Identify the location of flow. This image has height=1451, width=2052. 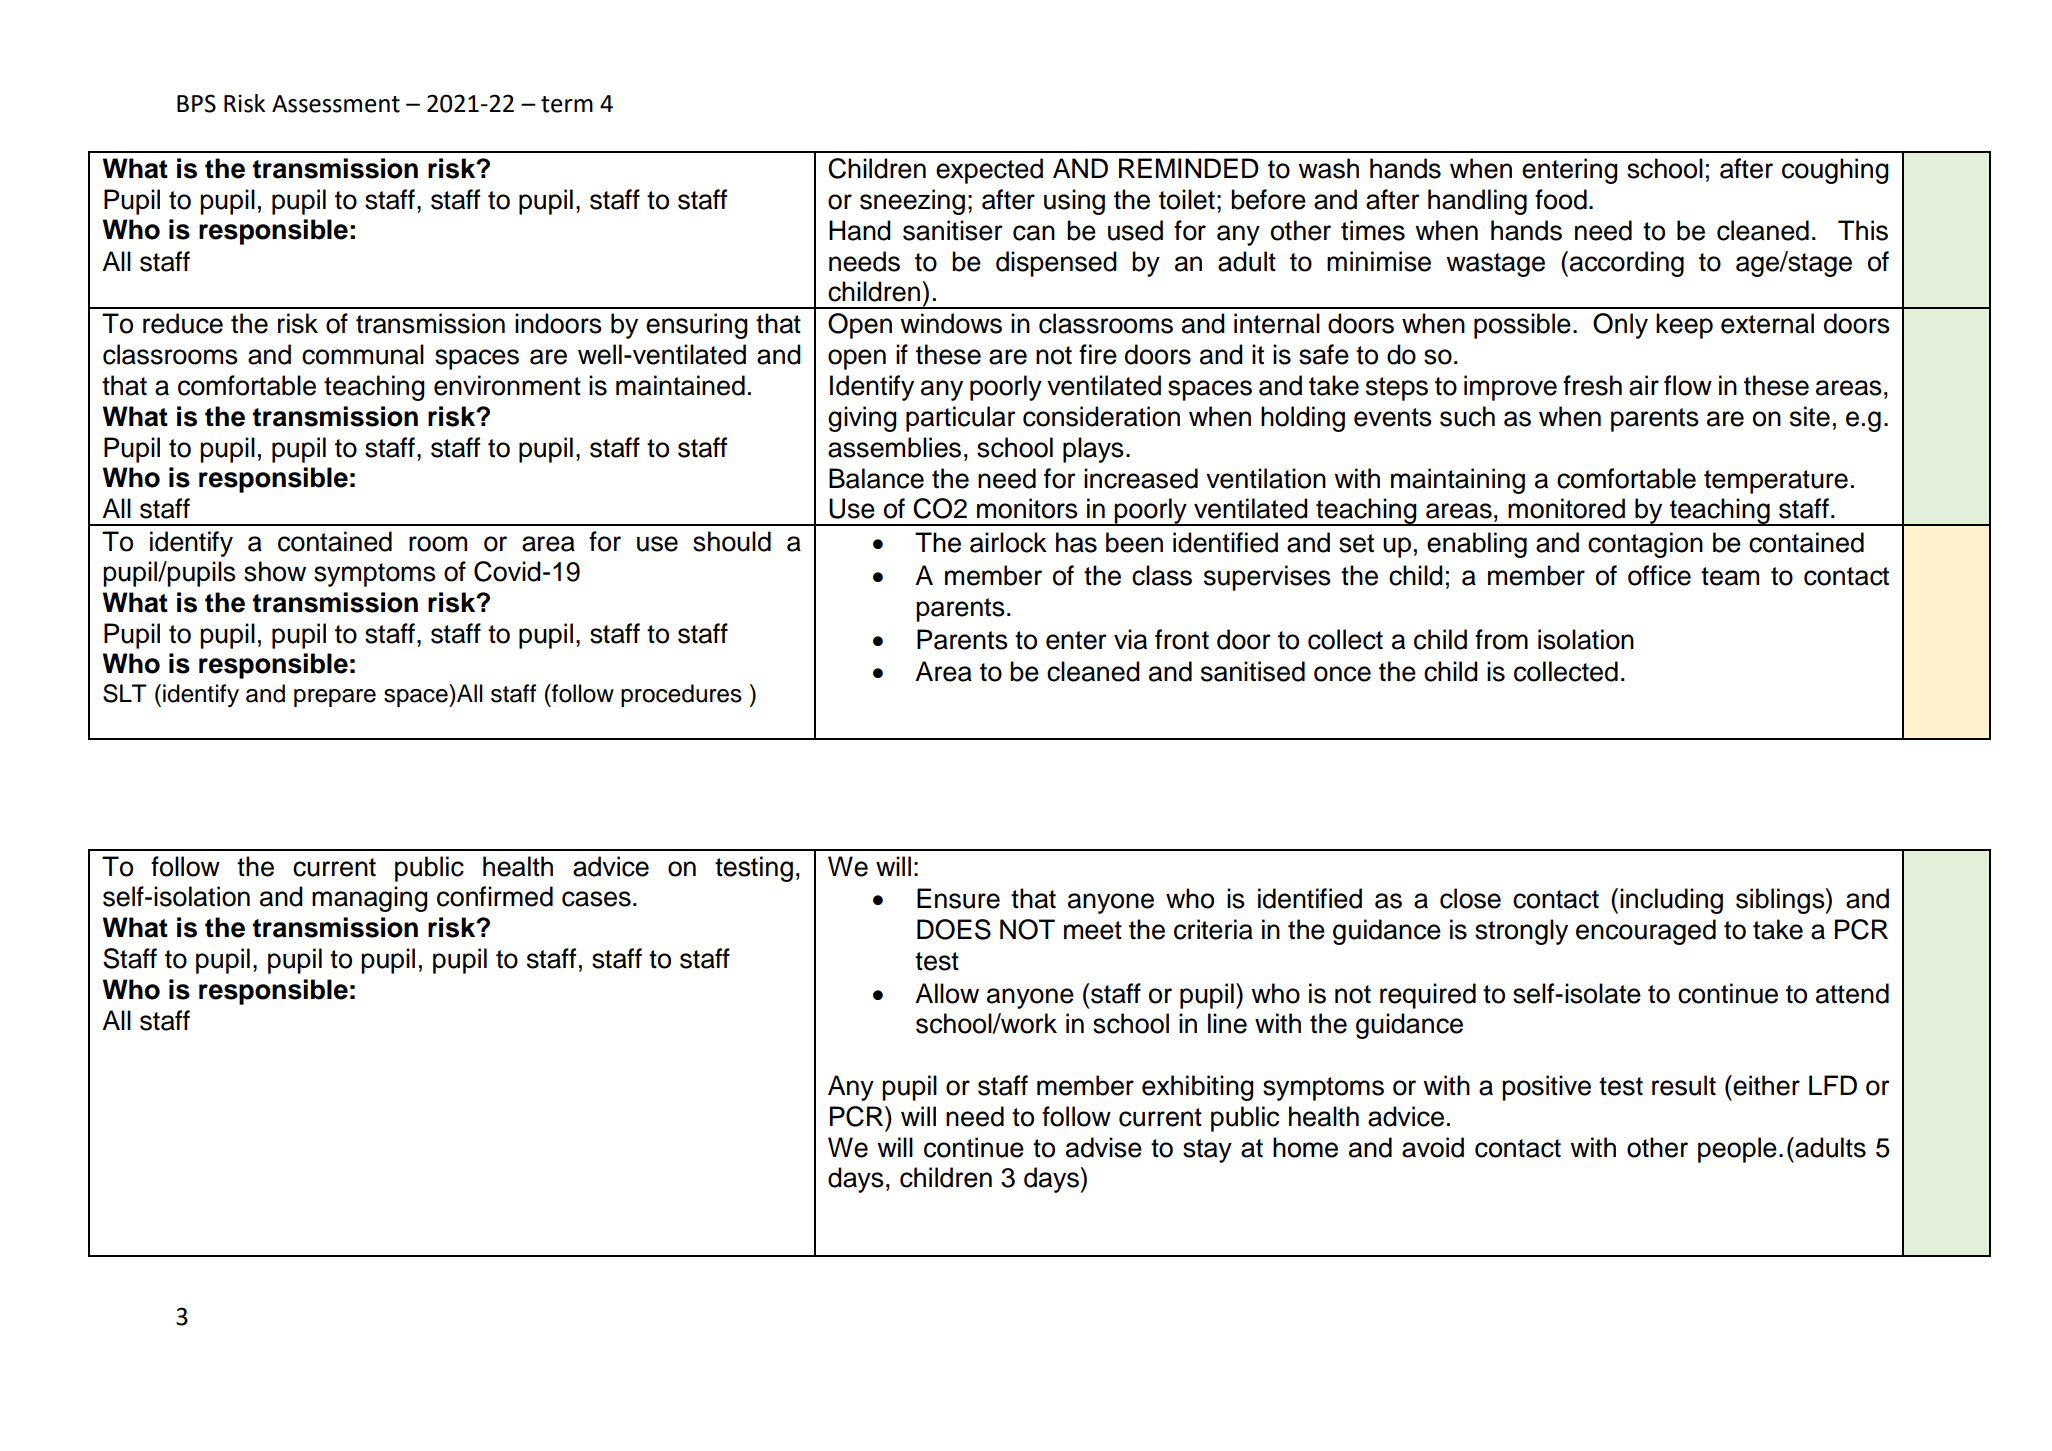
(1688, 385).
